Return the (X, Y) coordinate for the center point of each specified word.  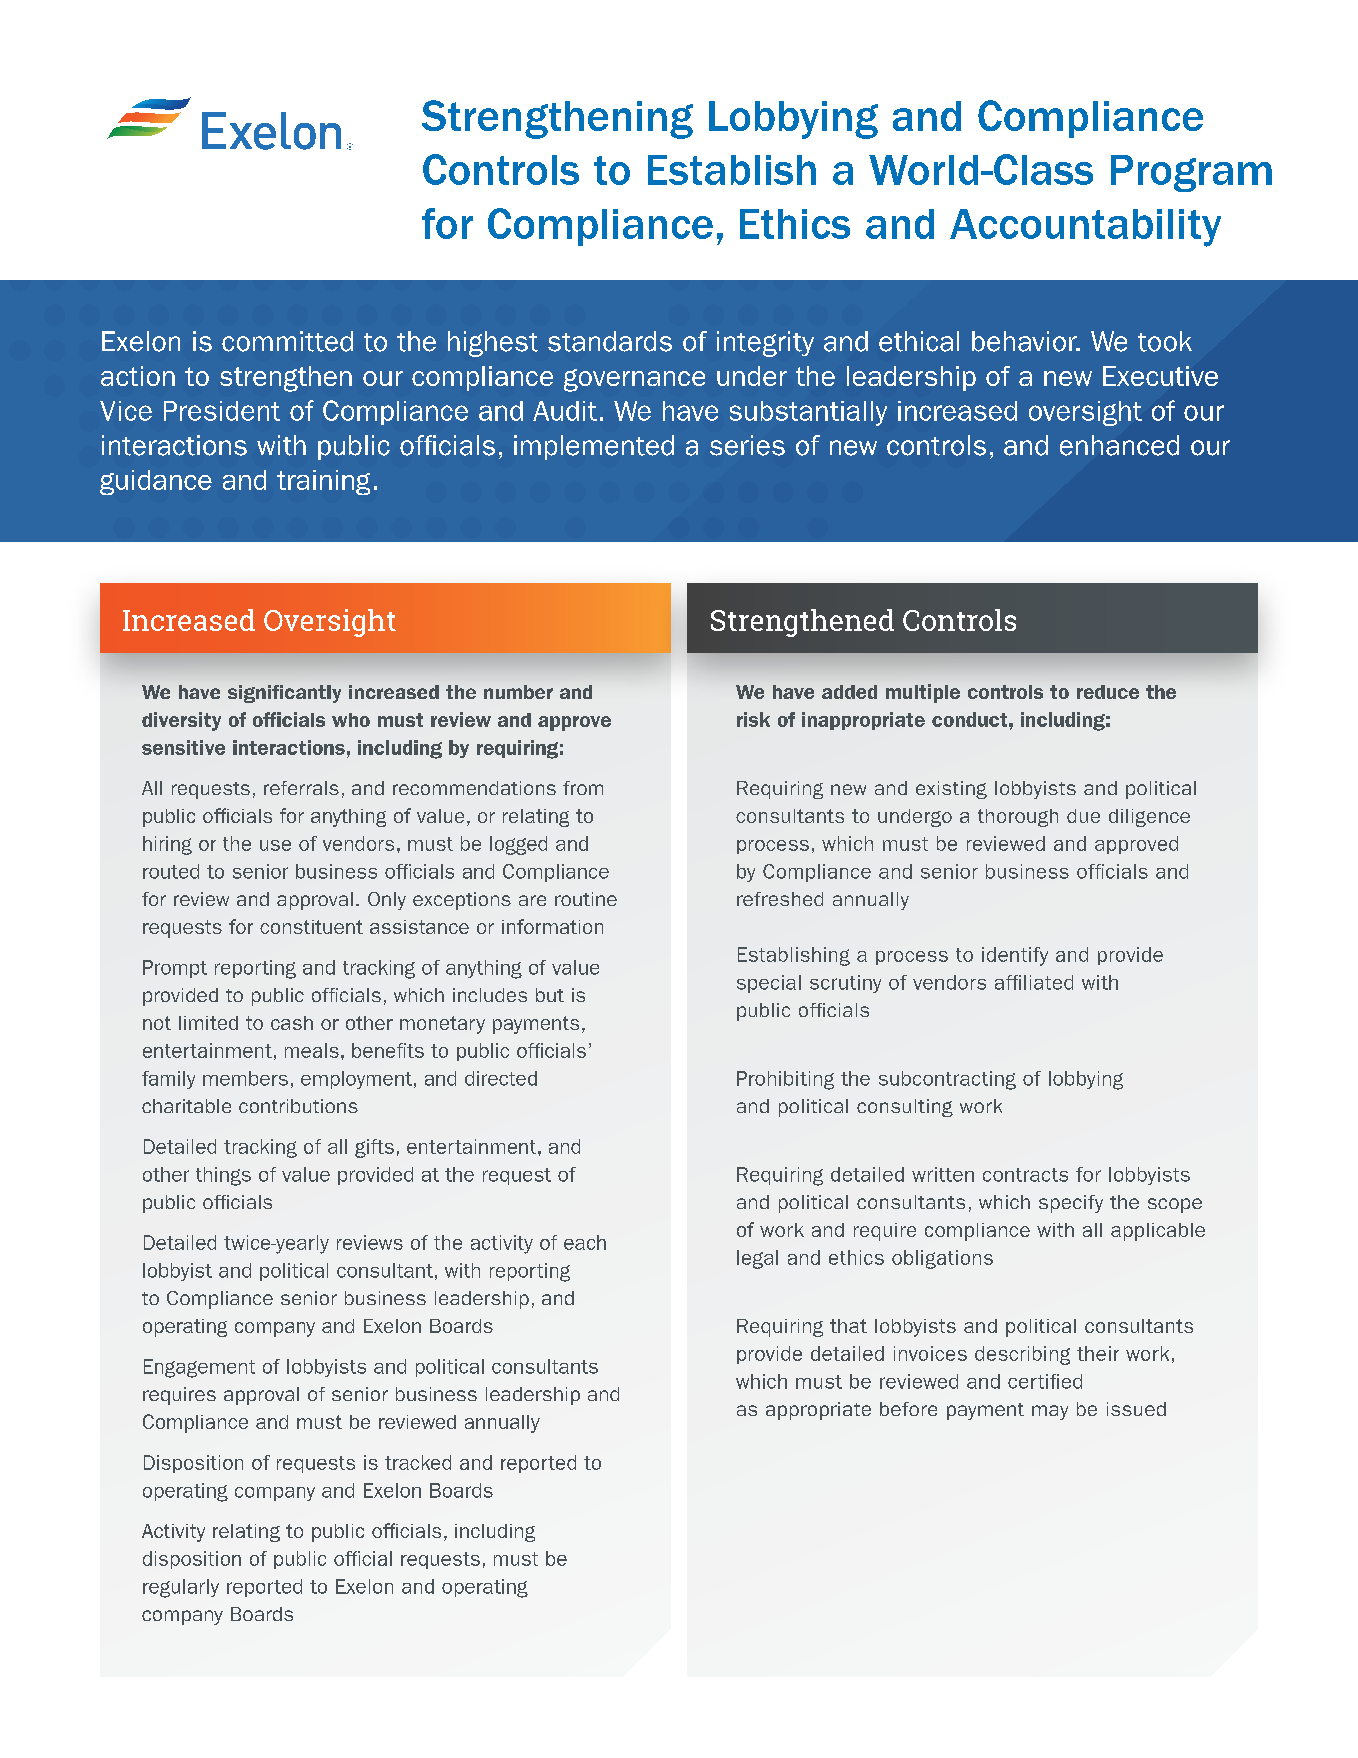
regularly (181, 1588)
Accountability (1085, 228)
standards (610, 341)
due (1083, 816)
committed (287, 341)
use (275, 845)
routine (586, 899)
